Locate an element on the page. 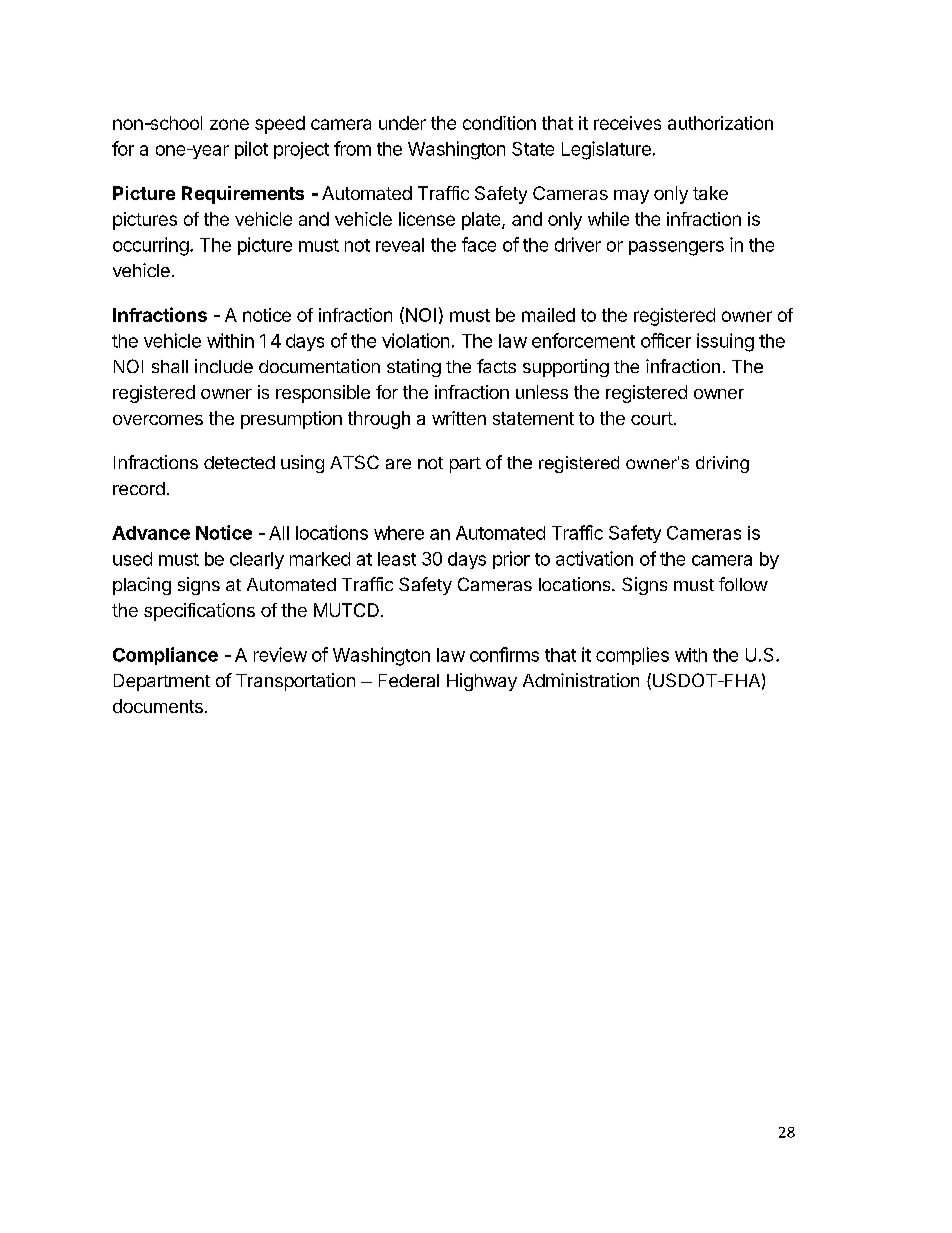 This image has height=1233, width=952. zone is located at coordinates (229, 124).
